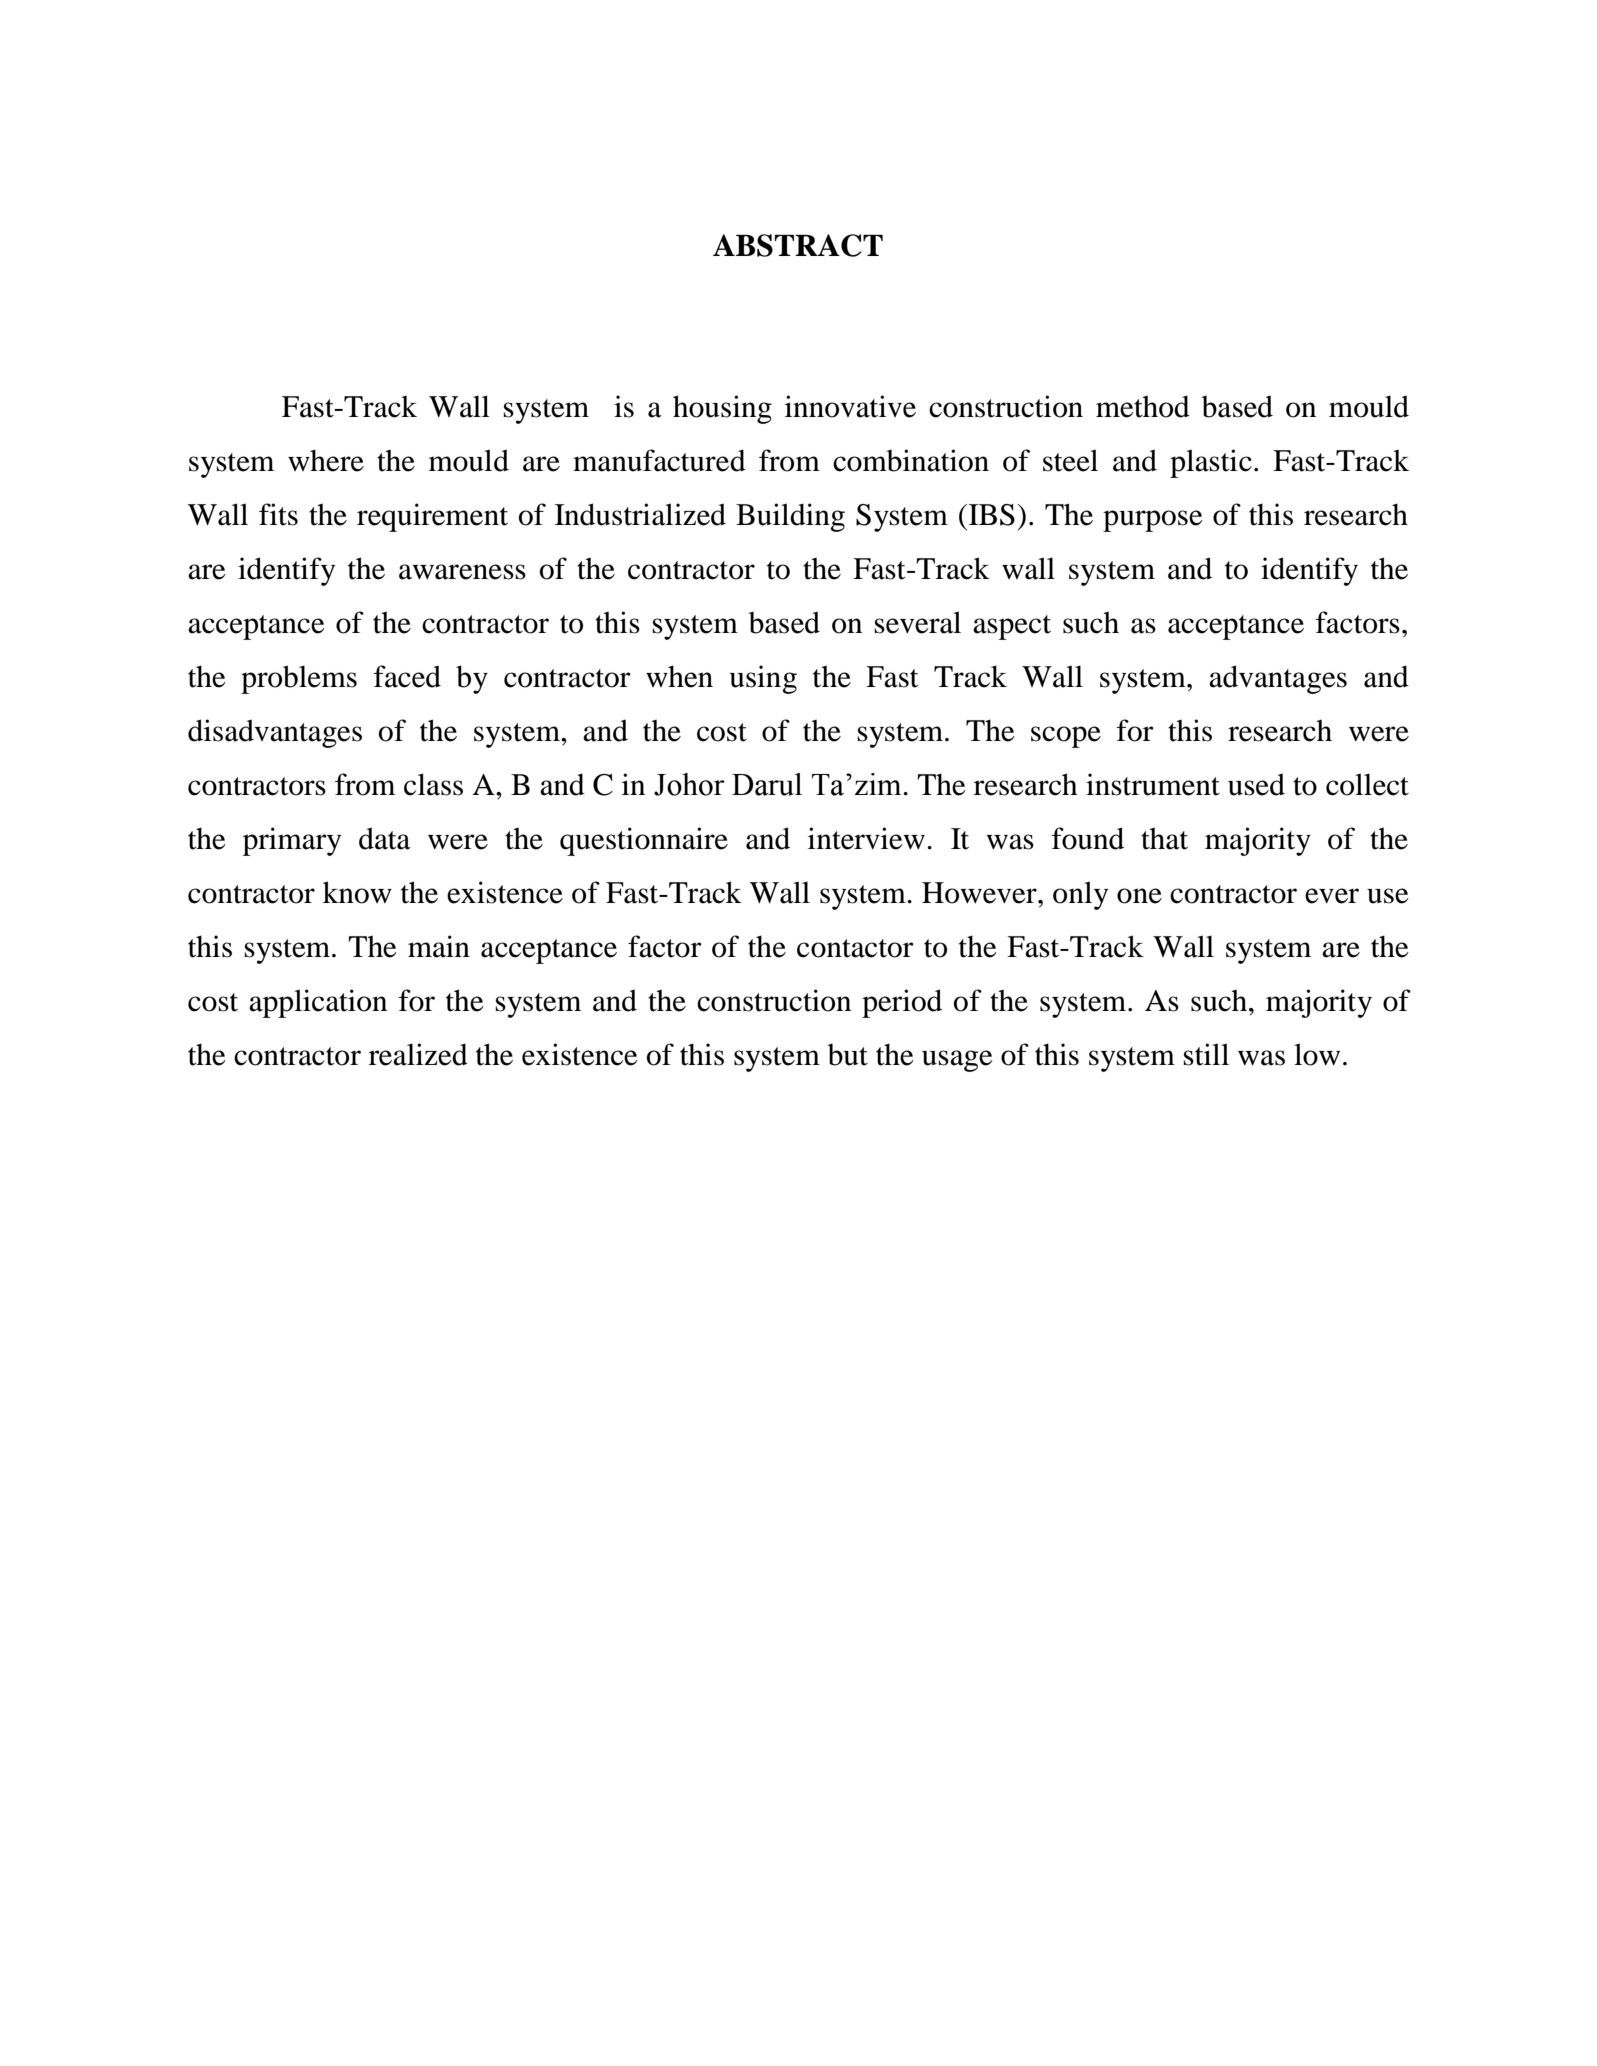  I want to click on Building, so click(790, 517).
